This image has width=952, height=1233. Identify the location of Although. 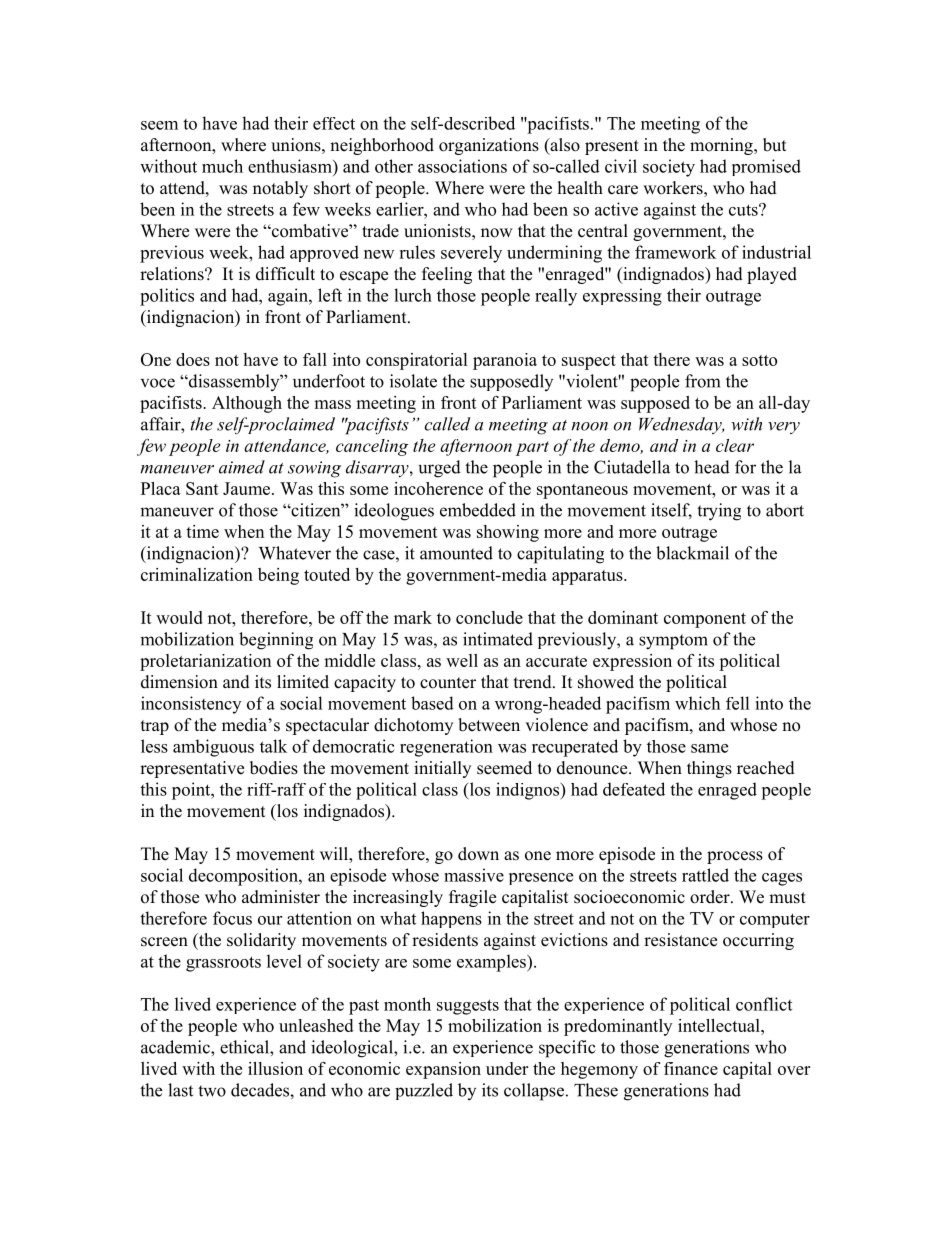
(247, 404).
